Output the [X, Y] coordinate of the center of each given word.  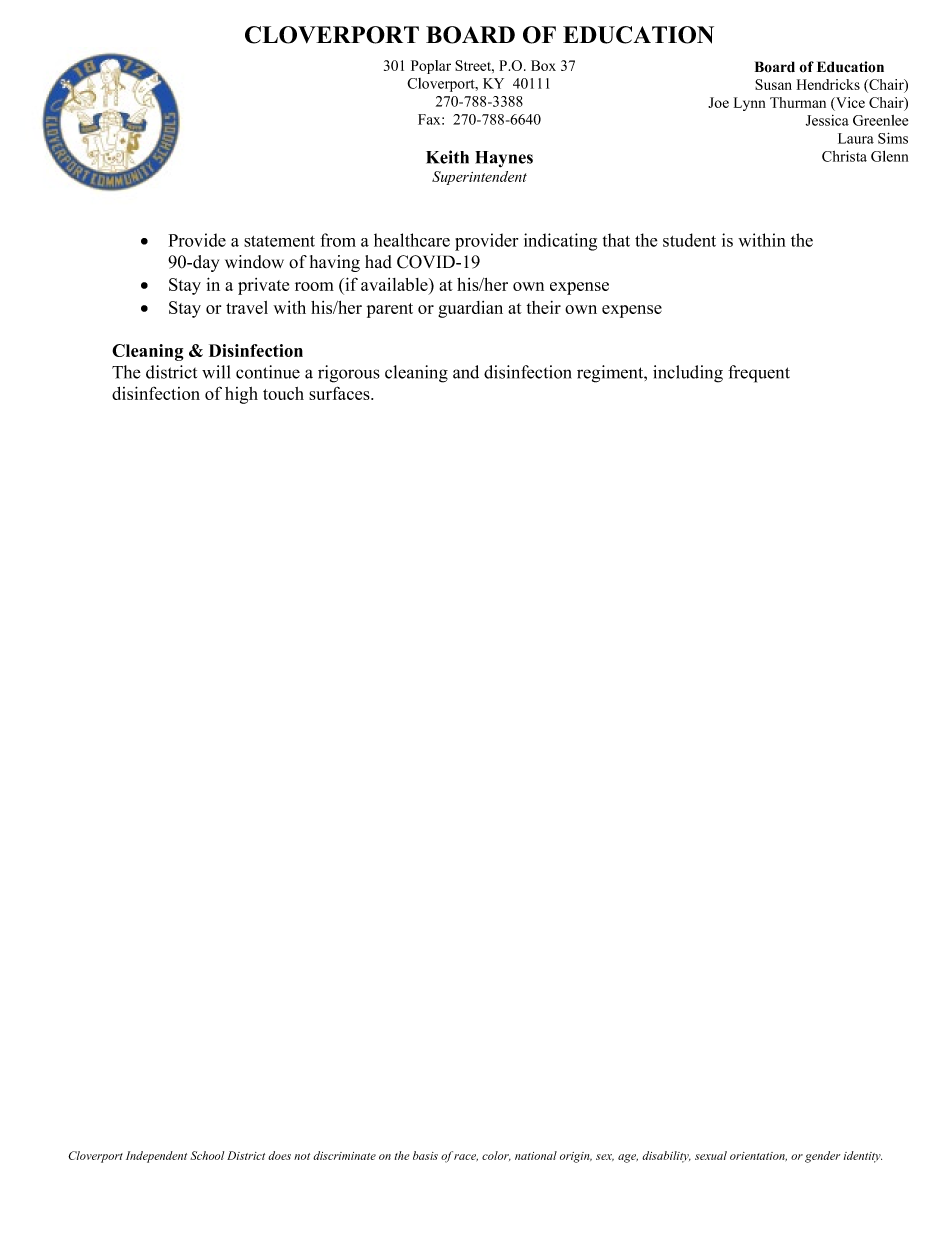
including [688, 374]
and [466, 372]
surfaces [340, 393]
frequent [759, 374]
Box [543, 65]
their [544, 307]
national [536, 1155]
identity [863, 1157]
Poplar [431, 67]
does [279, 1155]
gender [822, 1157]
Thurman [798, 102]
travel [247, 307]
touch [283, 393]
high [241, 395]
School [207, 1155]
